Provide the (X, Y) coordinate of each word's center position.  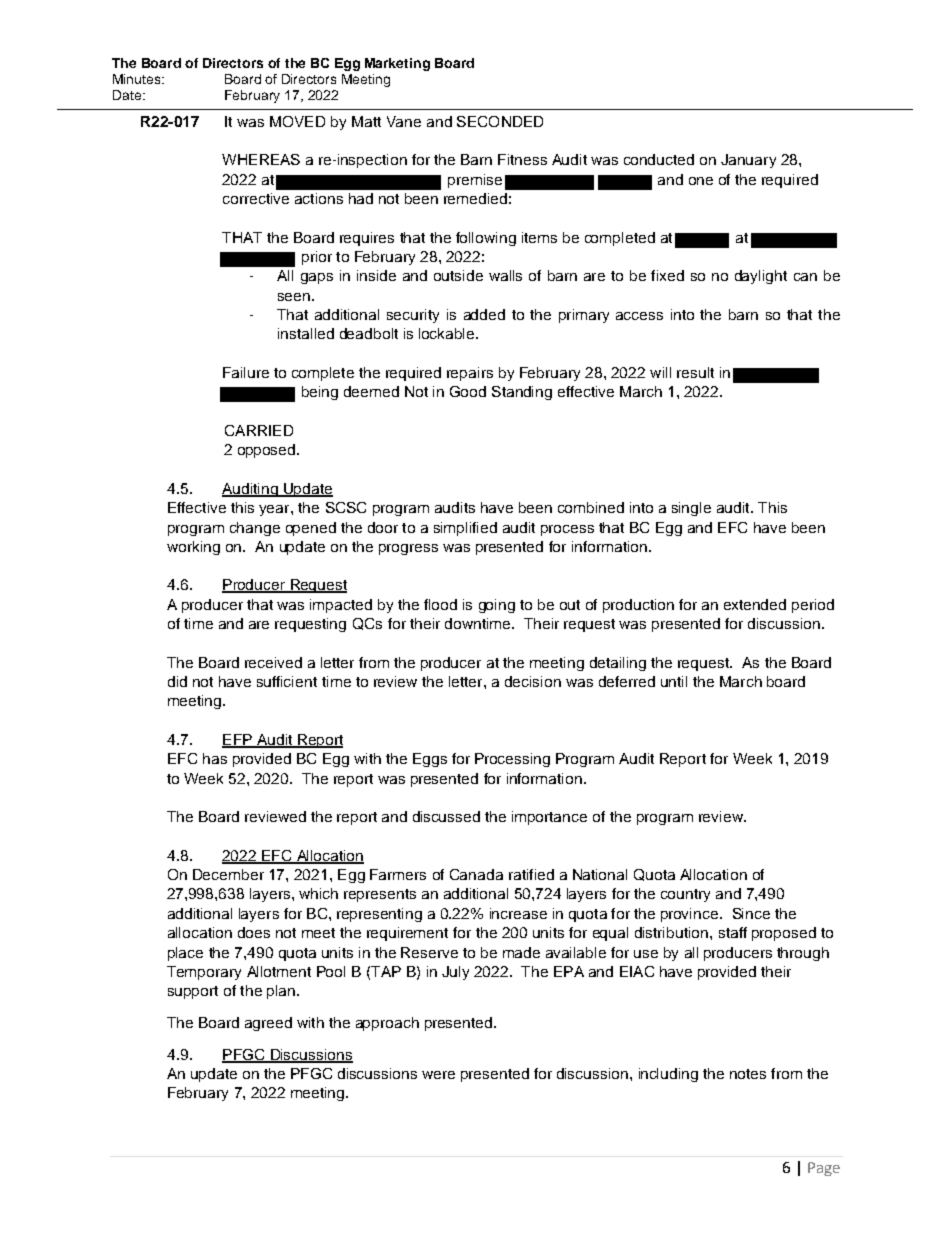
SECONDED (500, 121)
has (215, 758)
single (691, 509)
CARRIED (259, 430)
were (438, 1075)
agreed (268, 1024)
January (748, 161)
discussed (446, 816)
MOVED (297, 121)
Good (468, 391)
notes (748, 1074)
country (685, 895)
